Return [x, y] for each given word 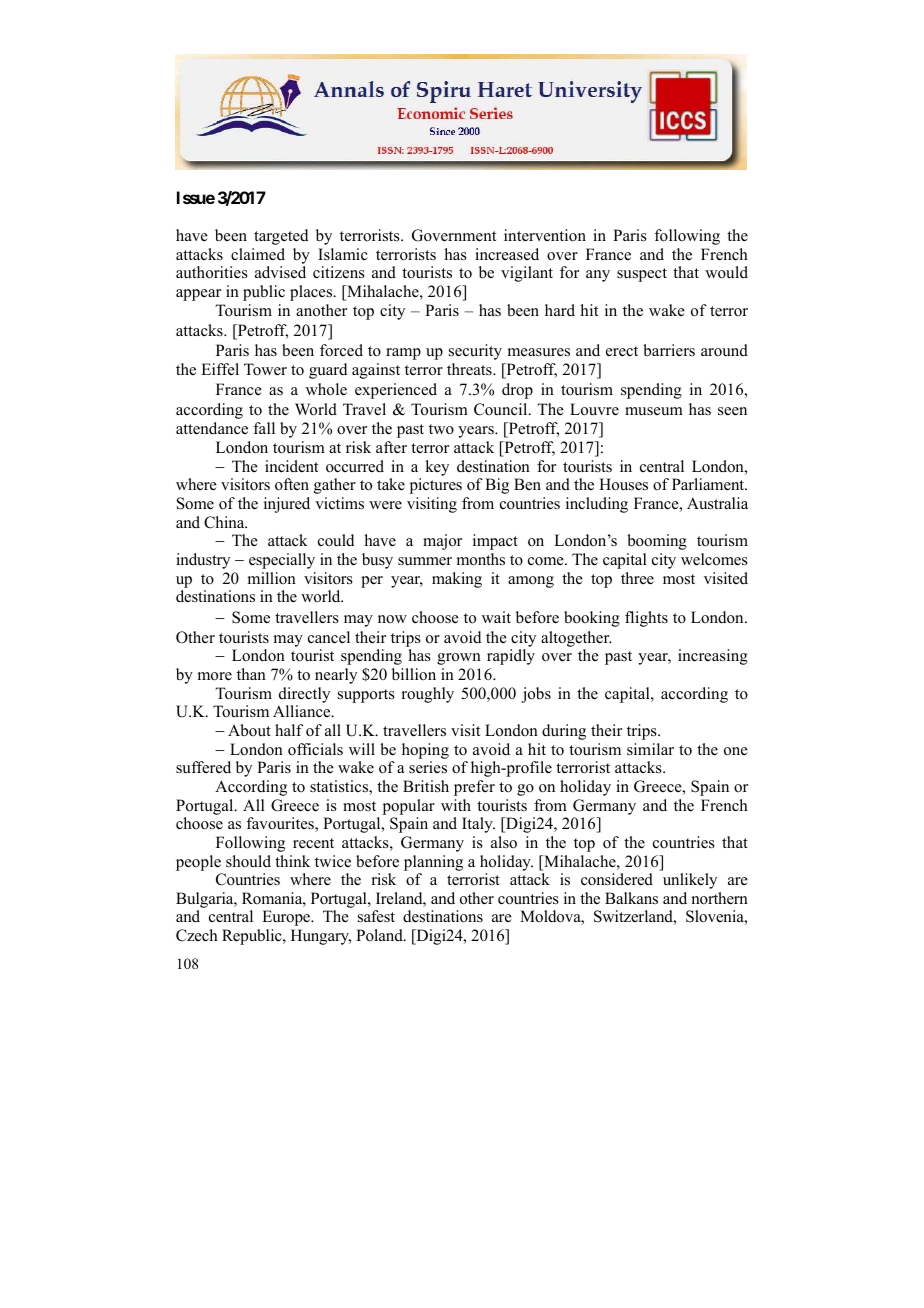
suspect [642, 275]
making [457, 580]
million [272, 578]
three [637, 578]
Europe [287, 918]
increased [507, 254]
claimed [258, 254]
